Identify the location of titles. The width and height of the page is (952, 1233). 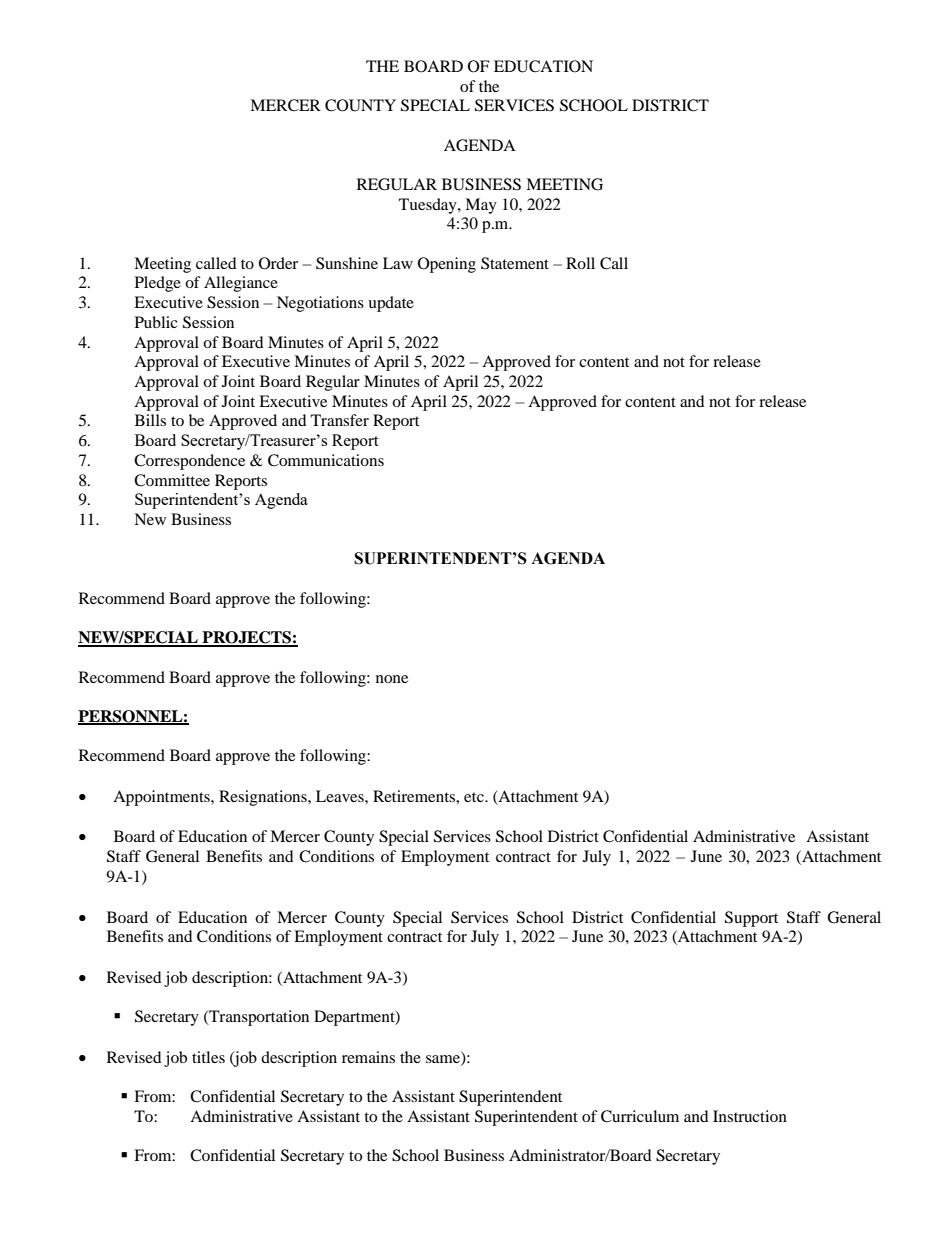
(208, 1057).
